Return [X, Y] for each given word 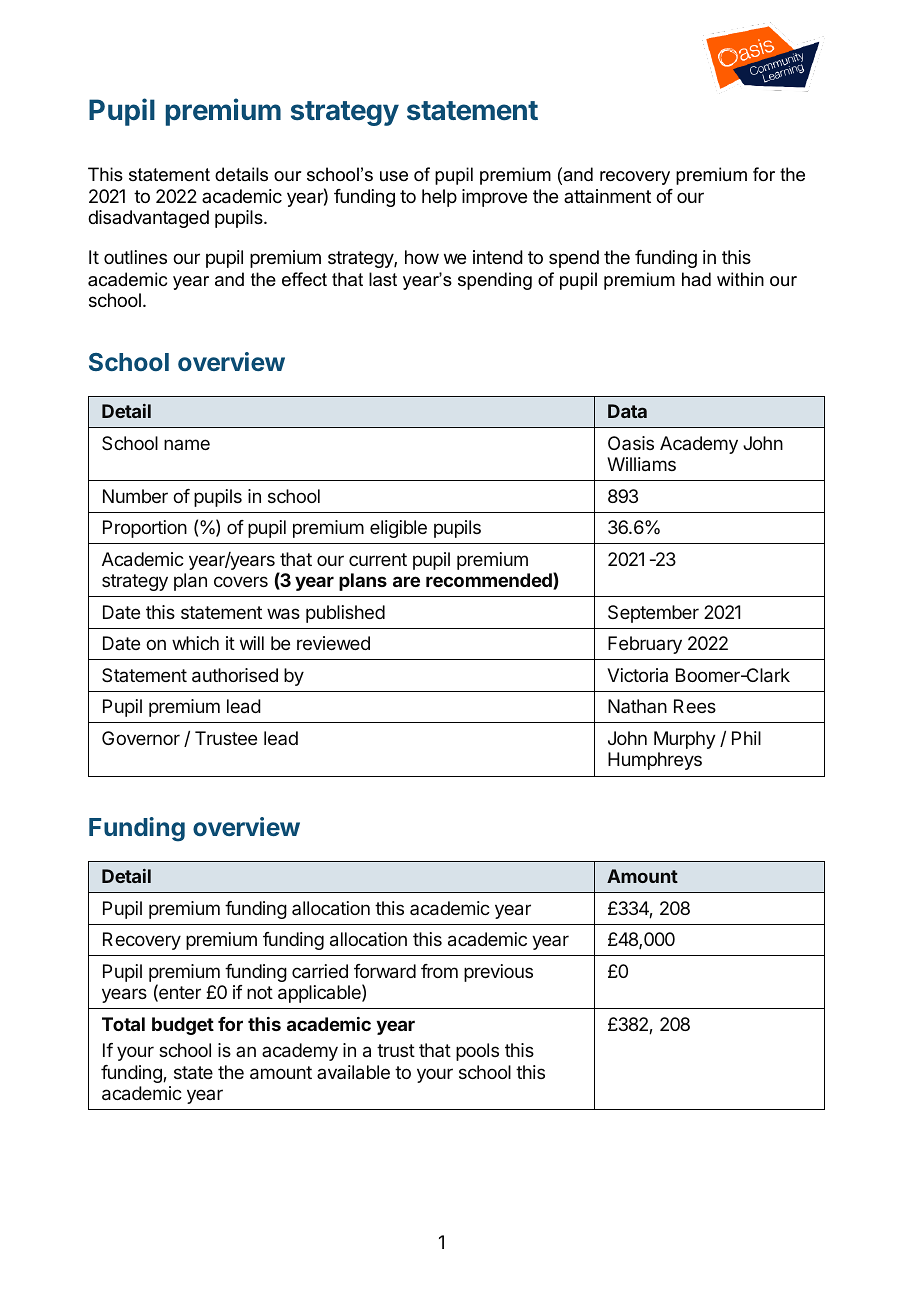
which [195, 643]
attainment [607, 196]
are [406, 581]
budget [183, 1026]
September [653, 614]
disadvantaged [148, 219]
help [439, 198]
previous [498, 973]
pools [477, 1052]
